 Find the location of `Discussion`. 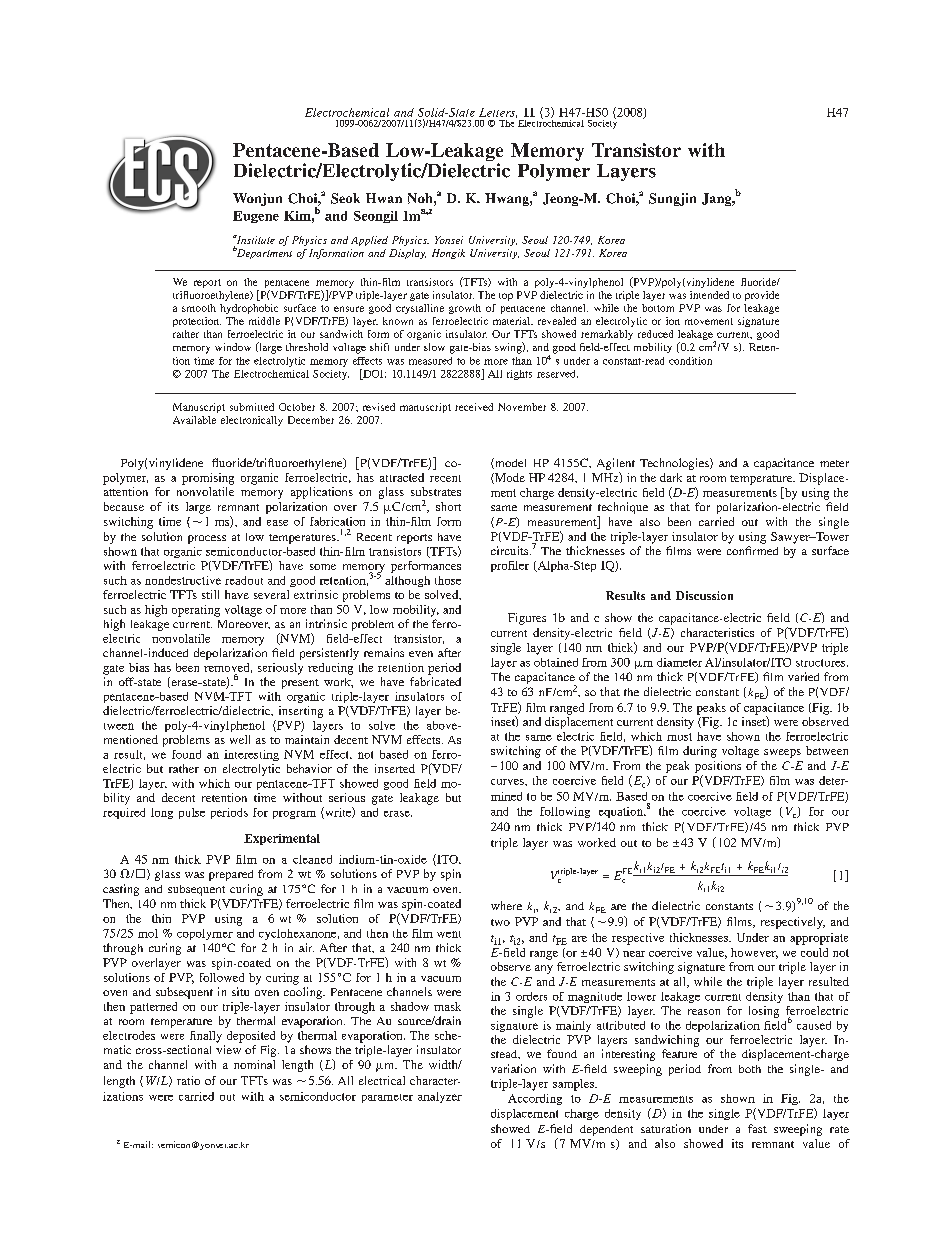

Discussion is located at coordinates (704, 595).
